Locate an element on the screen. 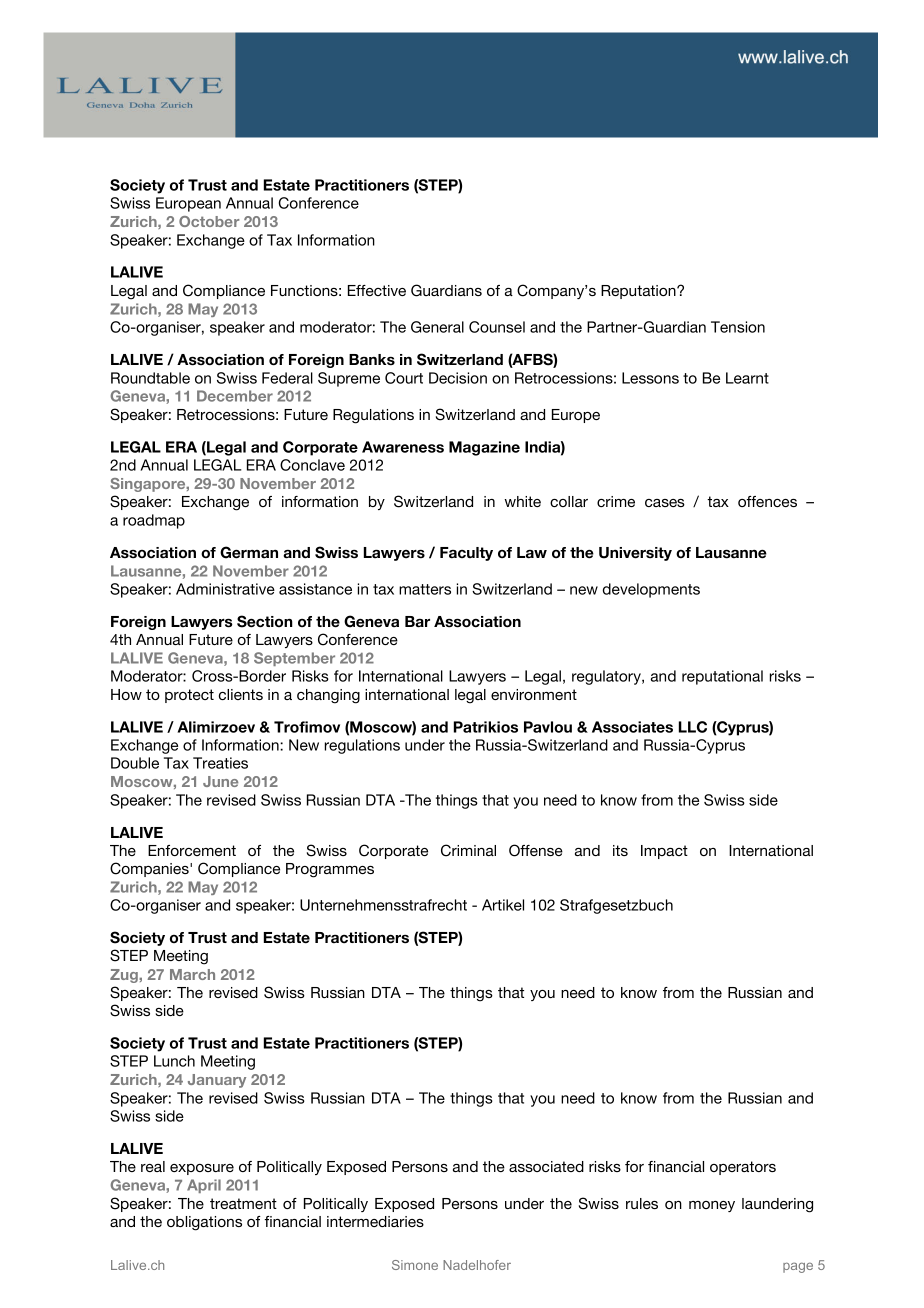  protect is located at coordinates (189, 696).
